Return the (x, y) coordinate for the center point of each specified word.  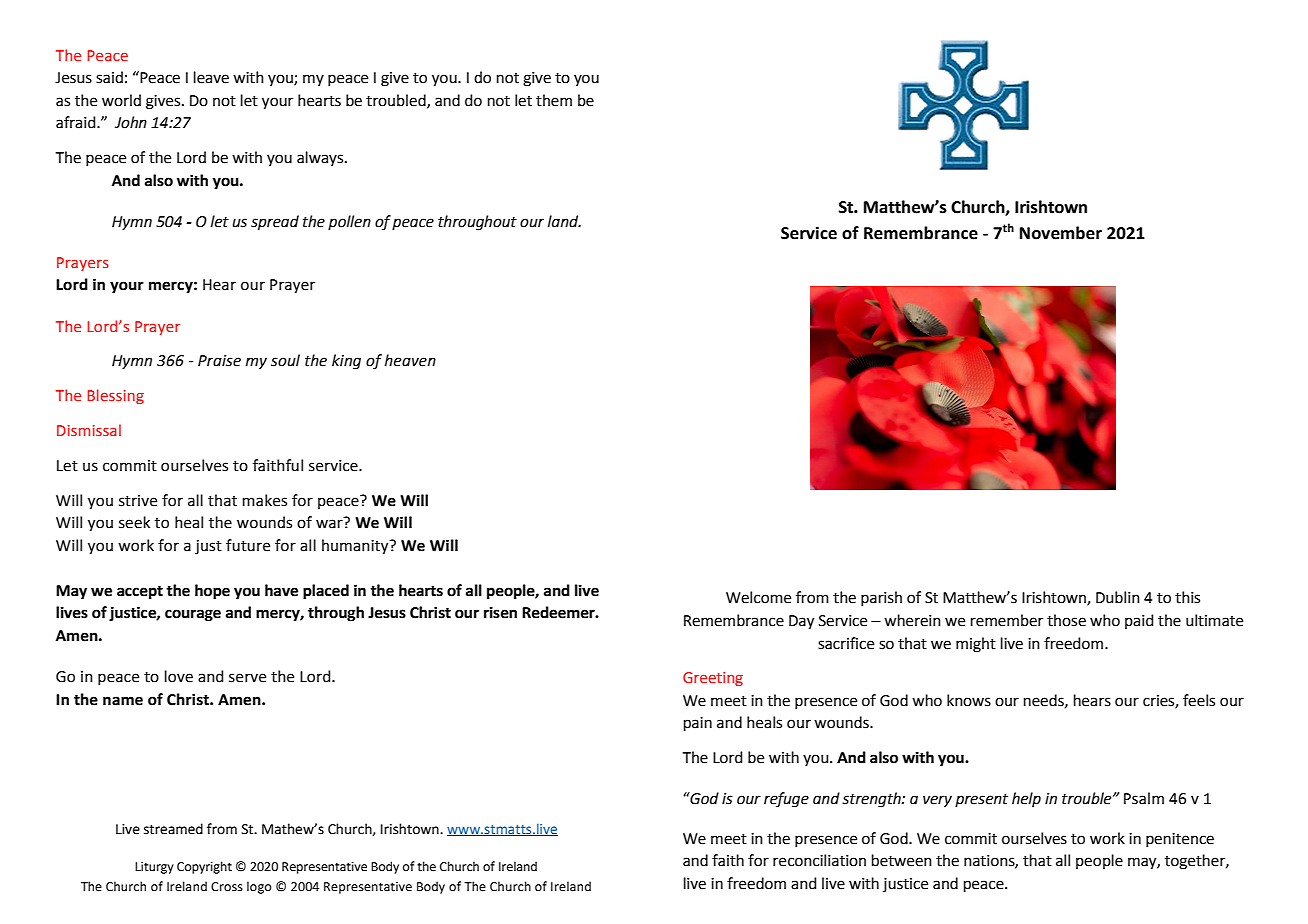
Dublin (1118, 597)
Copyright (204, 867)
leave (211, 77)
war (329, 524)
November (1061, 233)
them (554, 100)
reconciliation (819, 860)
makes (265, 500)
